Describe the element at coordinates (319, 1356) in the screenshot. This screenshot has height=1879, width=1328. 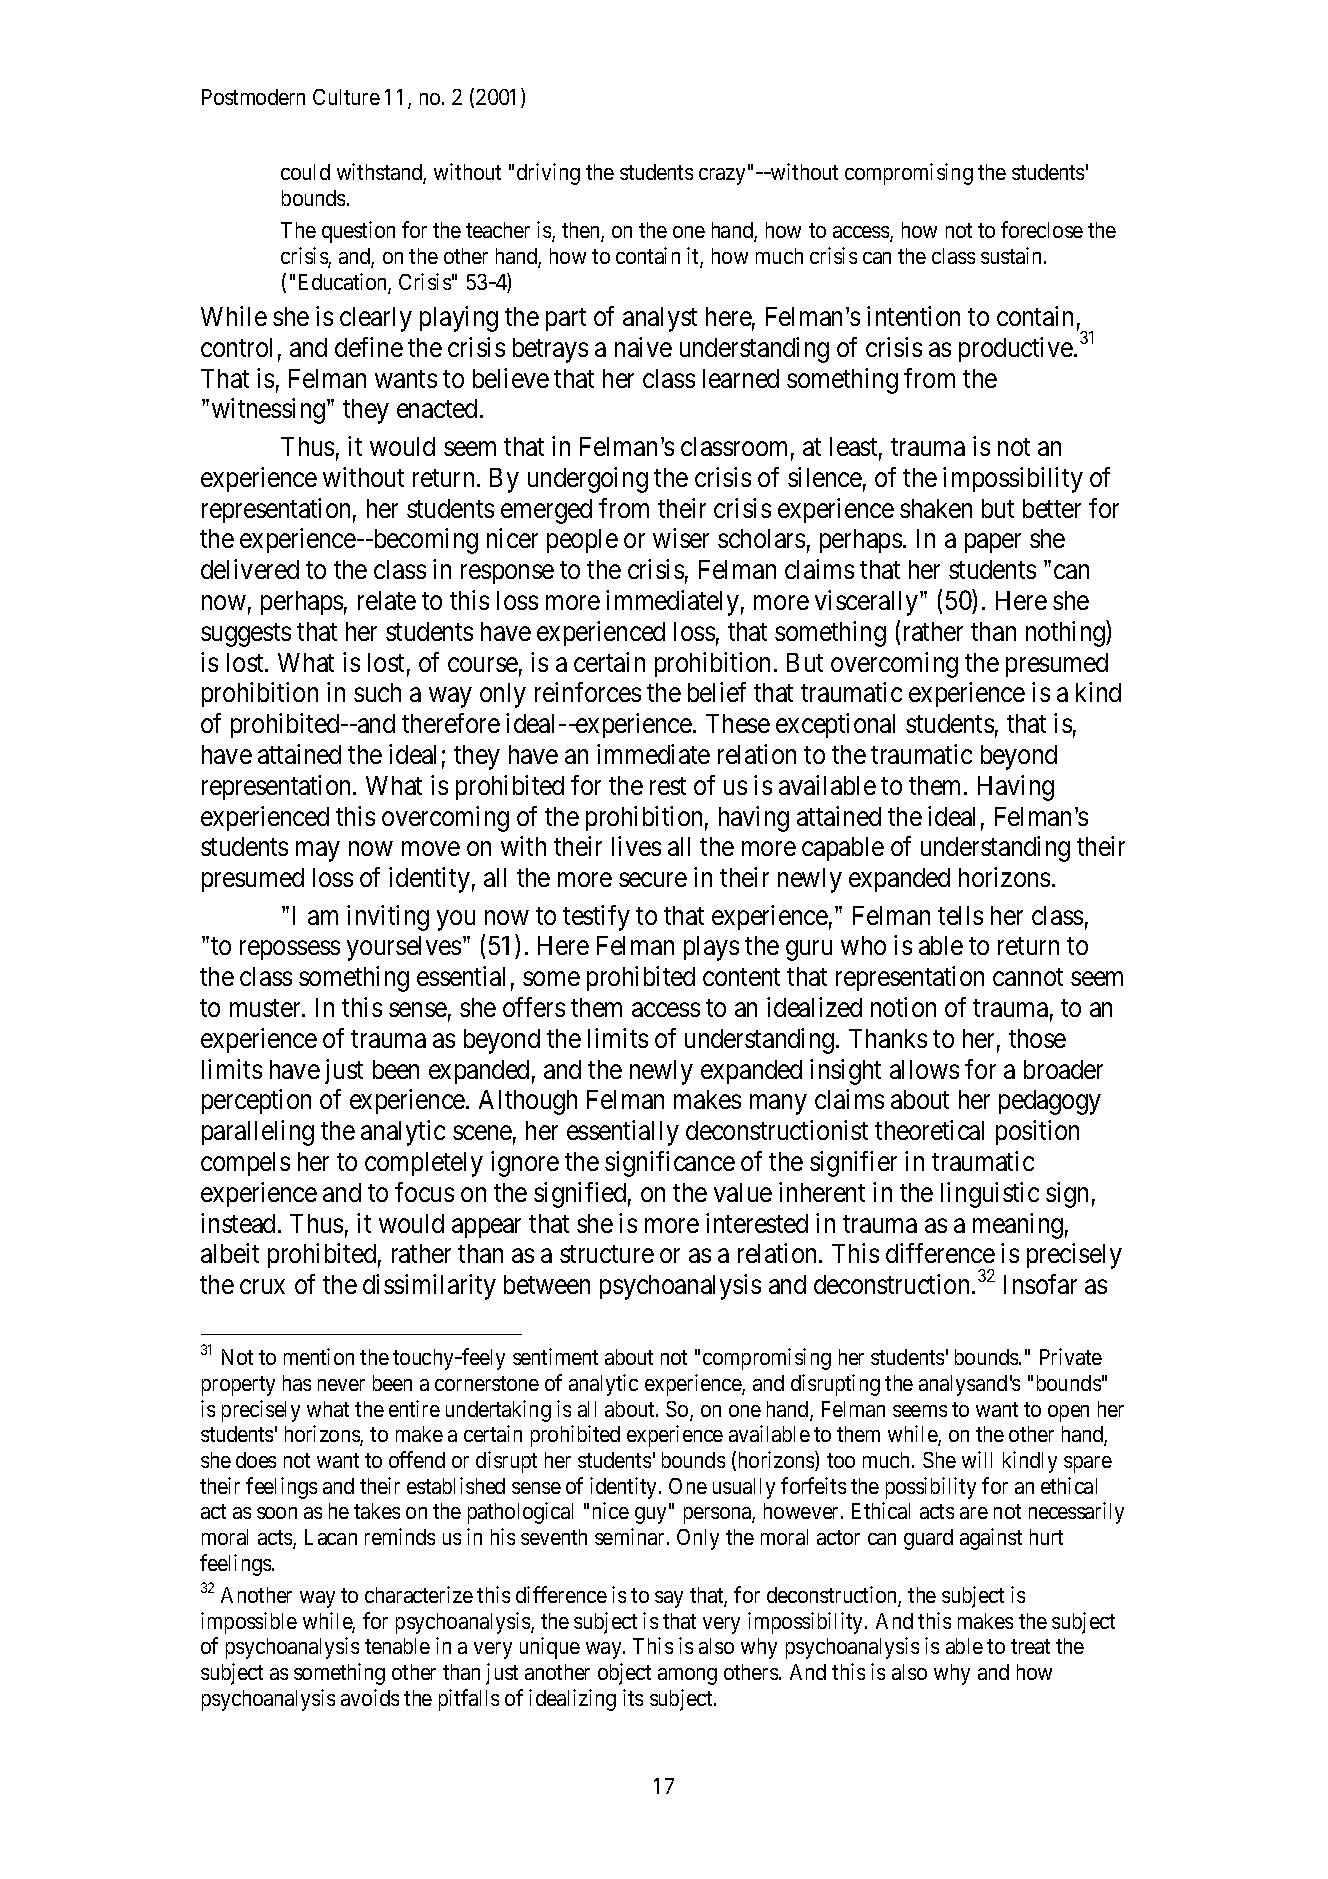
I see `mention` at that location.
